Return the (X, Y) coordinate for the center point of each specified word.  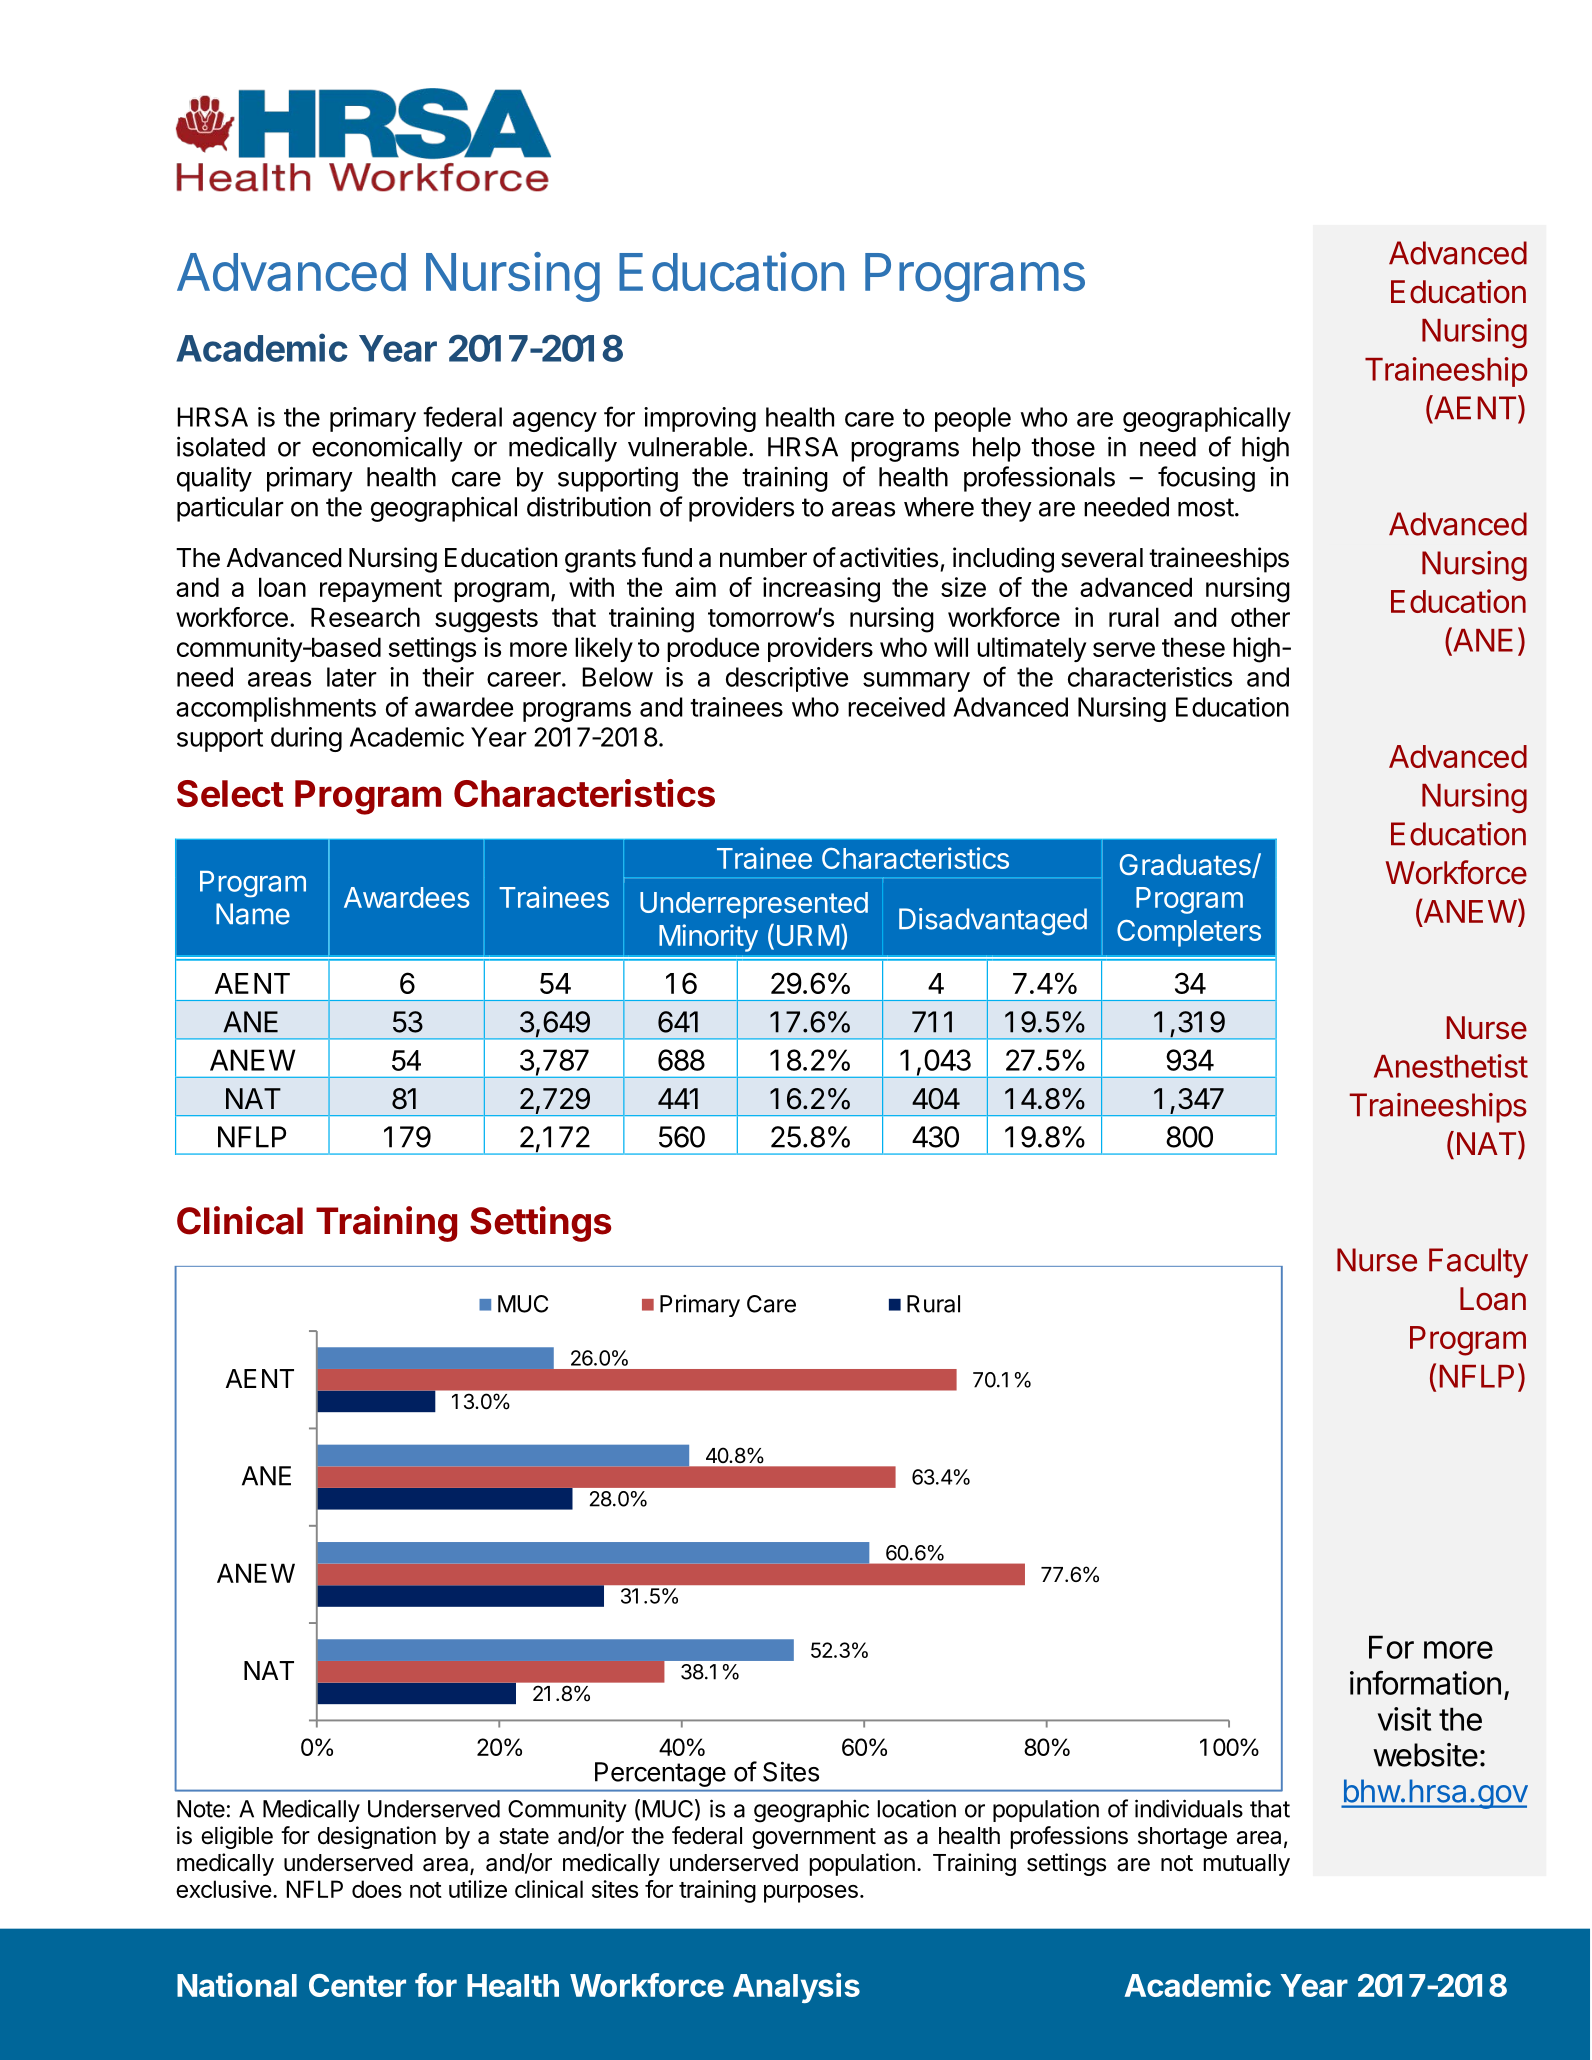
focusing (1206, 479)
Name (253, 914)
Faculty (1478, 1263)
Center (357, 1985)
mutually (1247, 1865)
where (939, 507)
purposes (811, 1894)
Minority (708, 938)
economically (387, 449)
